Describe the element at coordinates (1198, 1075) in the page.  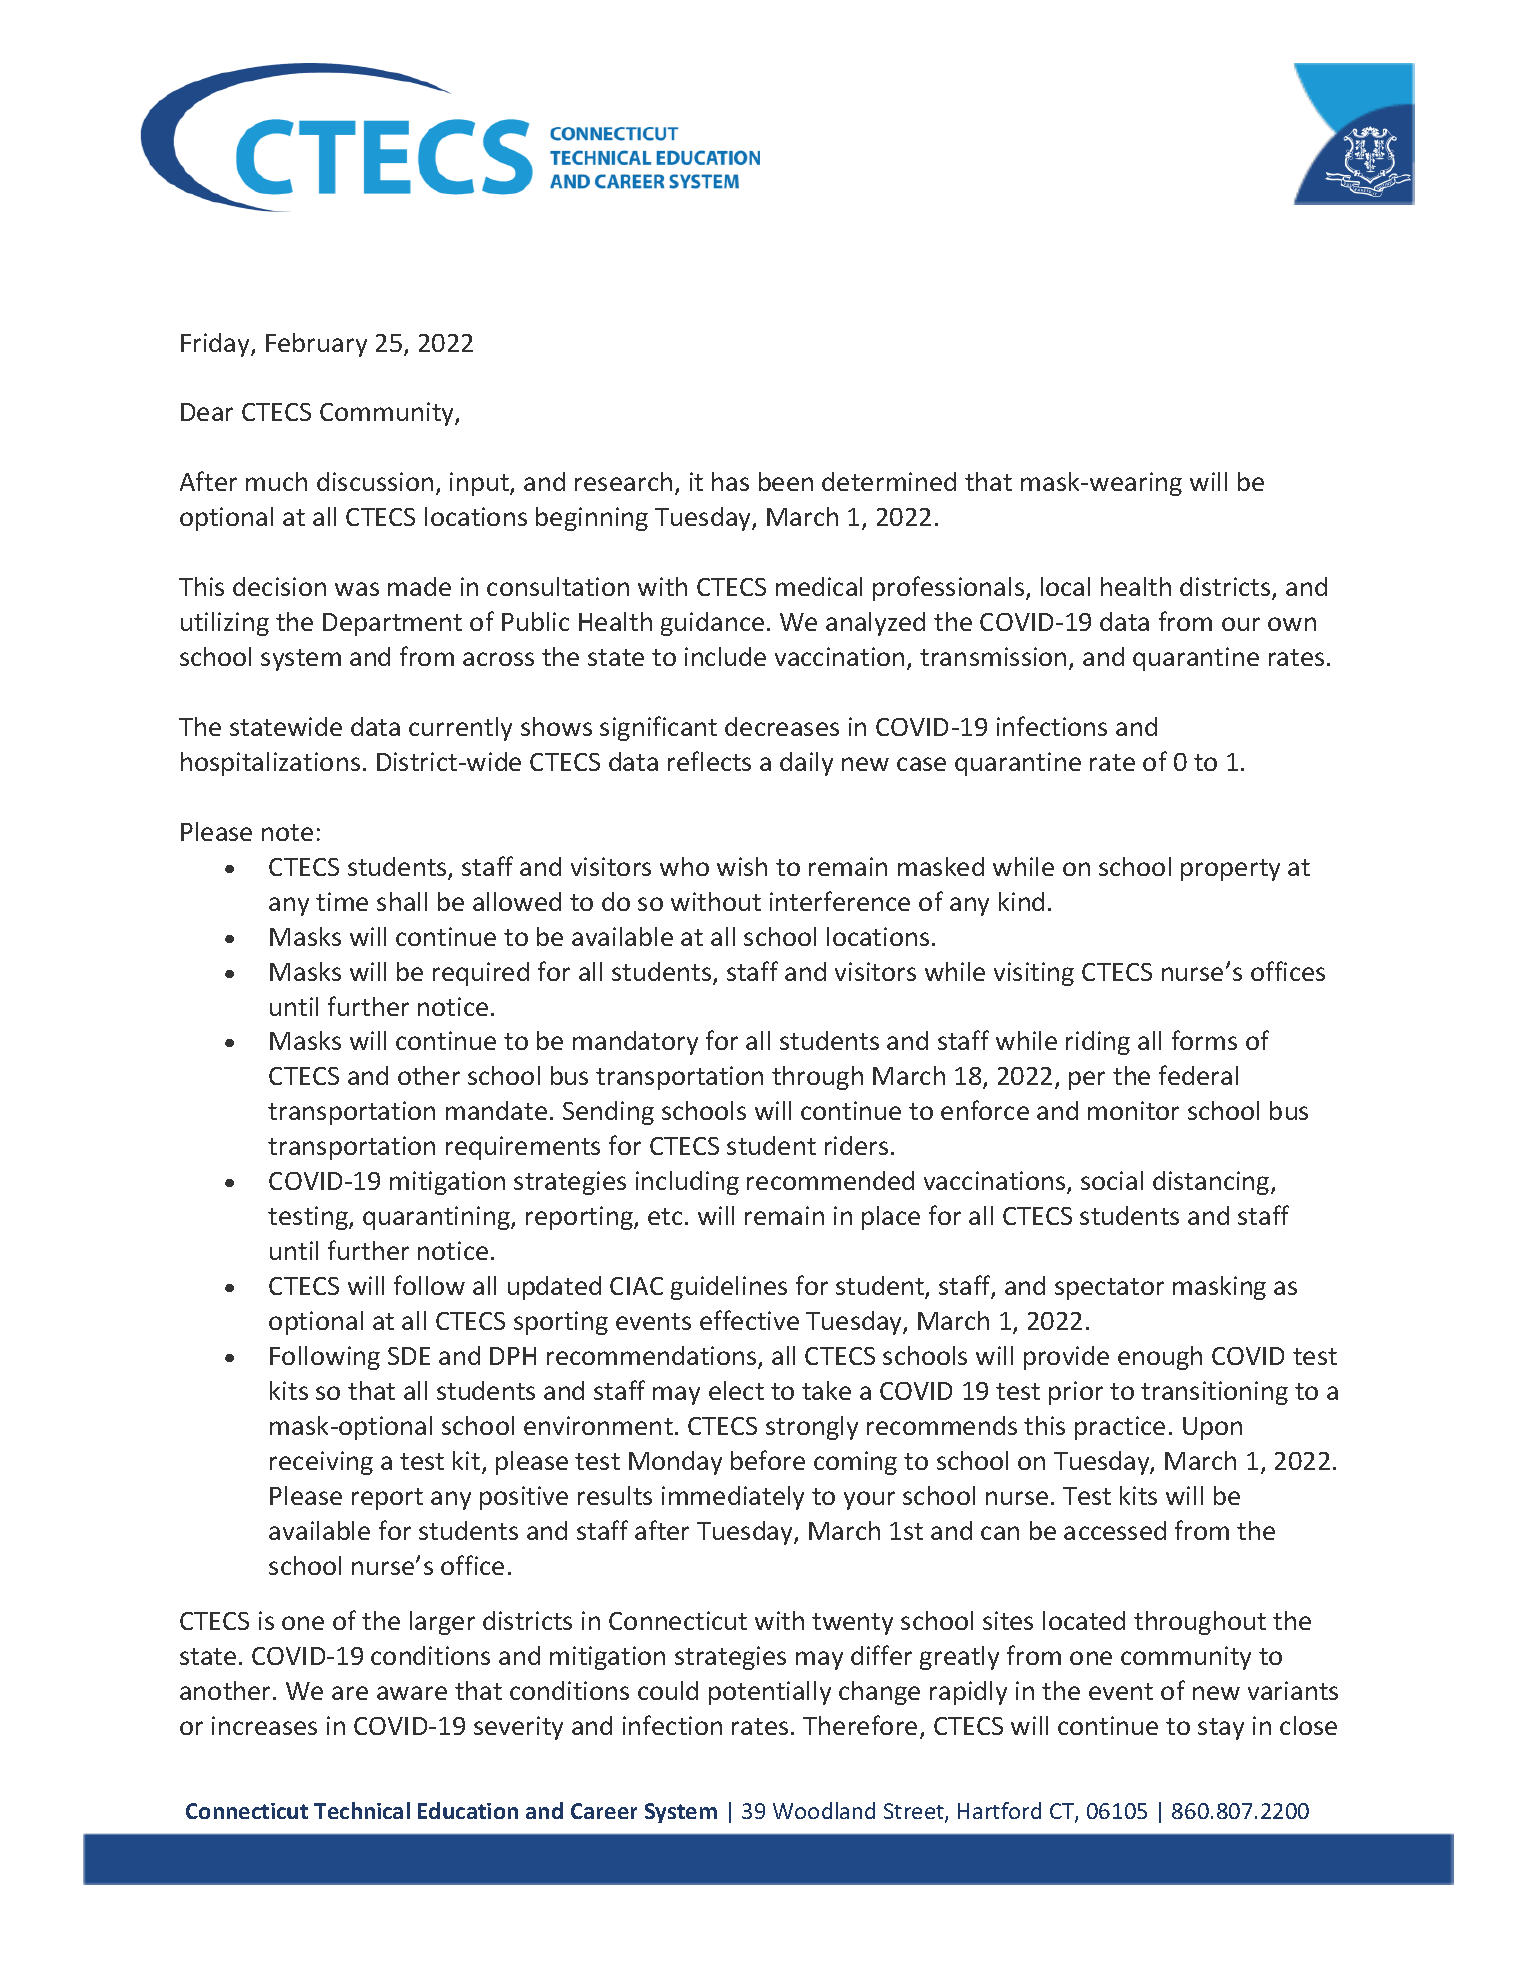
I see `federal` at that location.
